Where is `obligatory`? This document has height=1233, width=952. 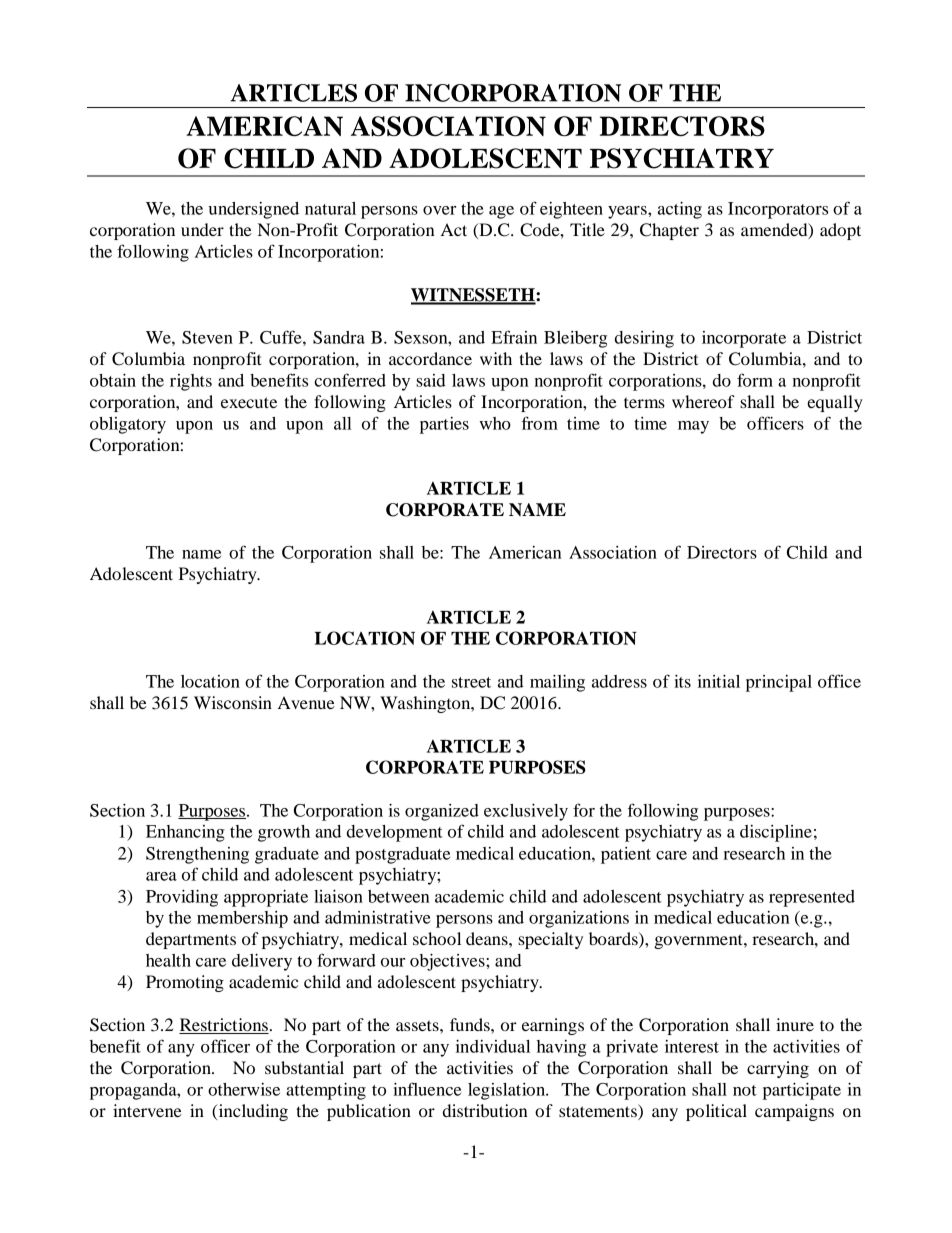 obligatory is located at coordinates (128, 425).
